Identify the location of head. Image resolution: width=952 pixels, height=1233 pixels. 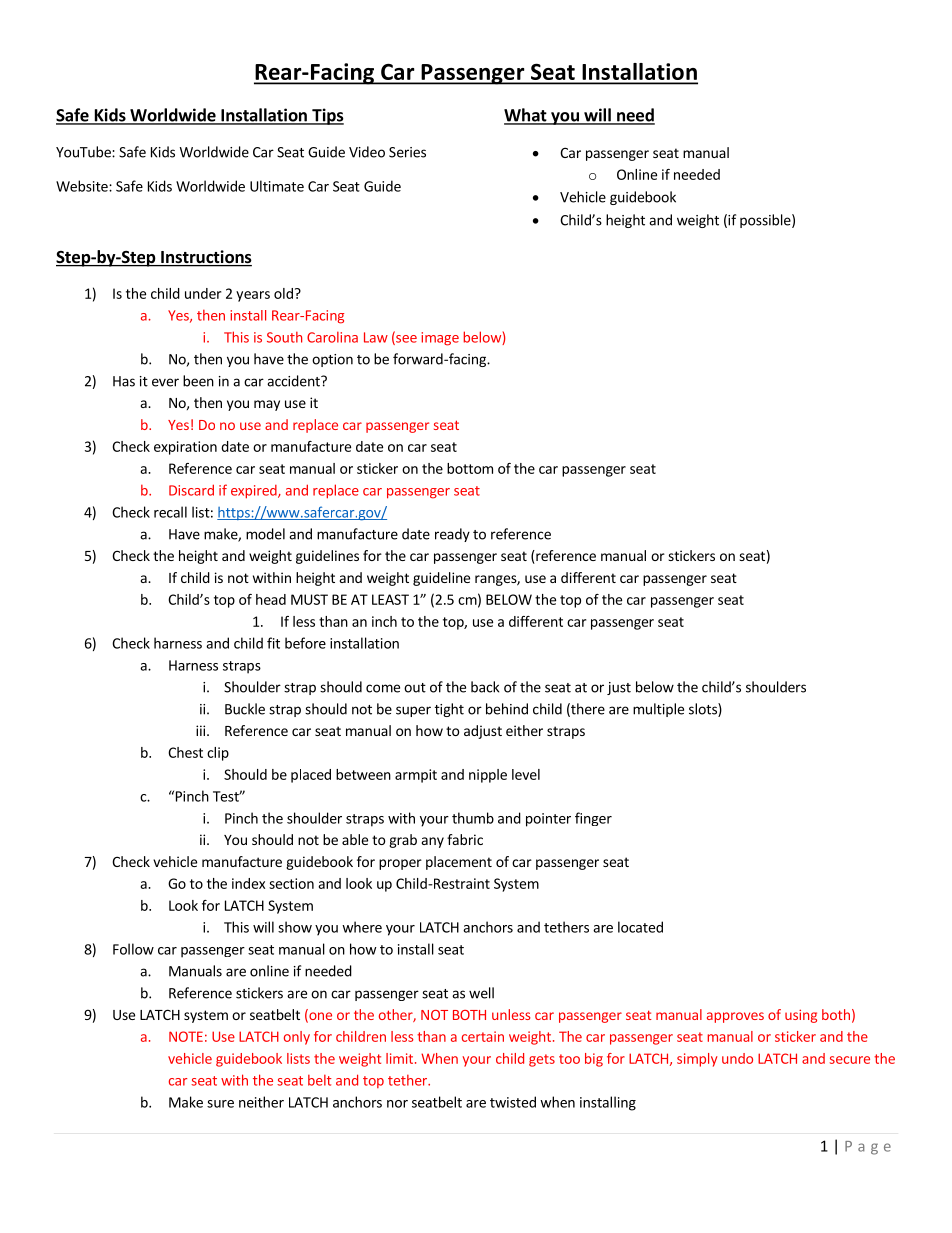
(271, 599).
